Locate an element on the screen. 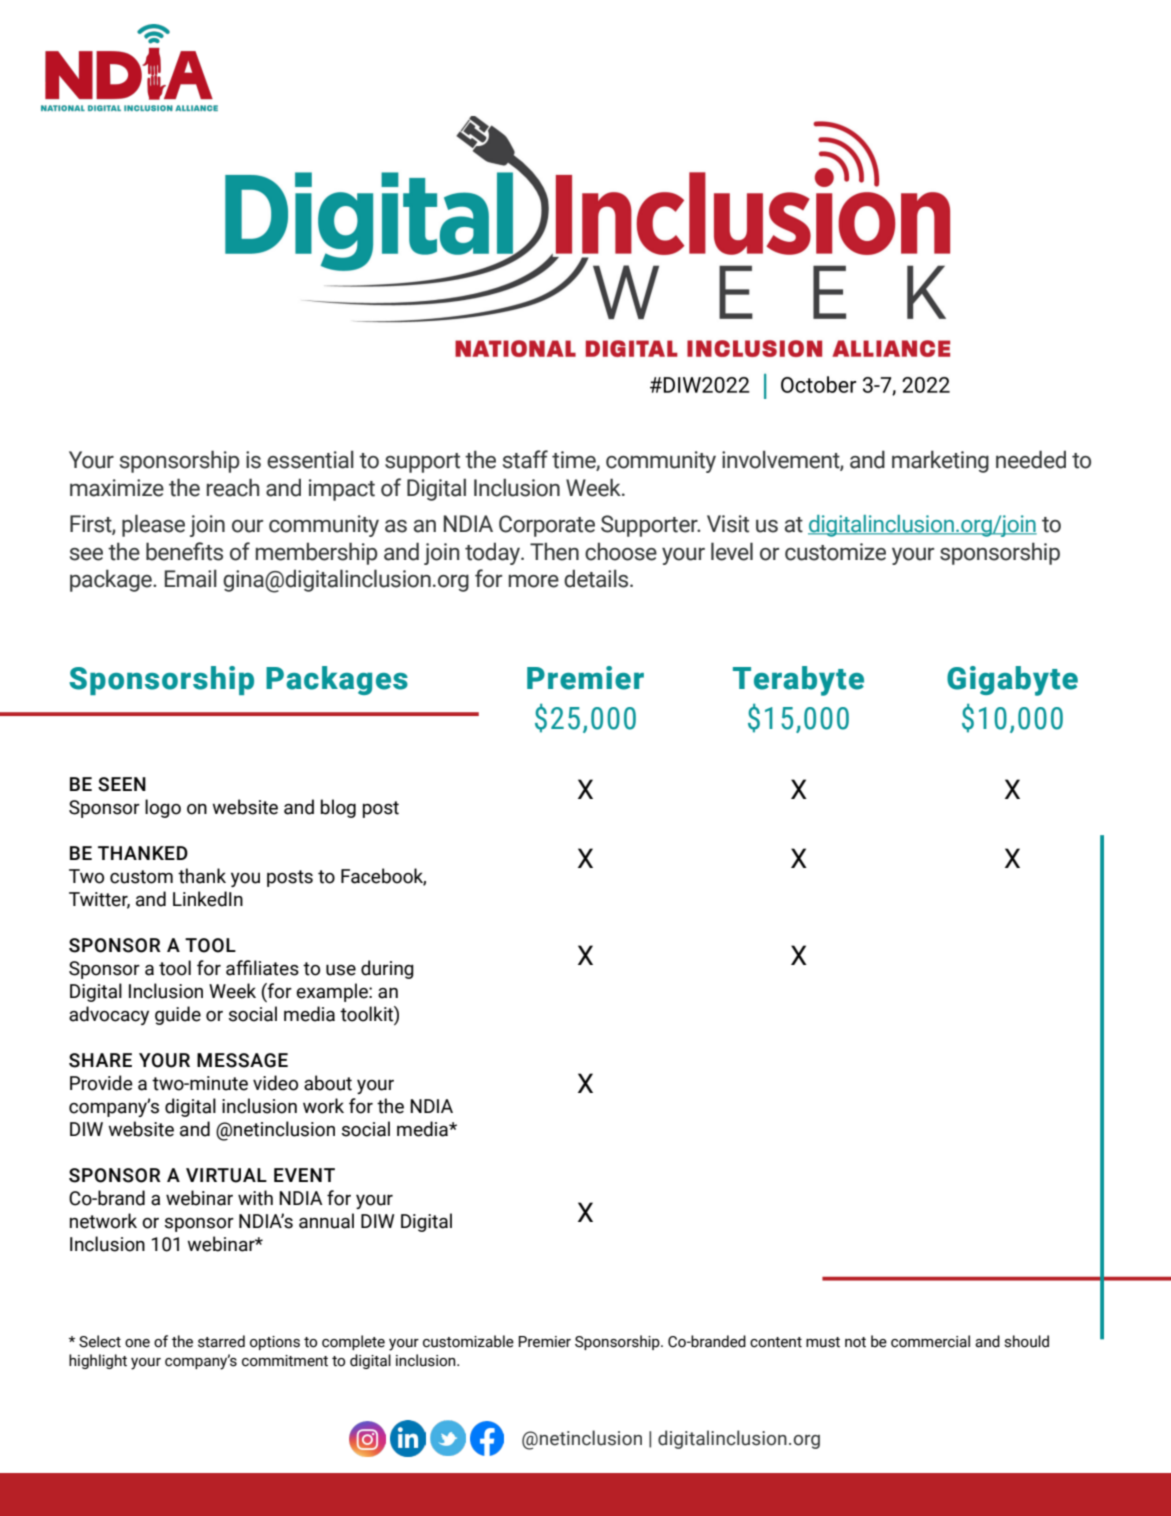 The image size is (1171, 1516). during is located at coordinates (387, 969).
